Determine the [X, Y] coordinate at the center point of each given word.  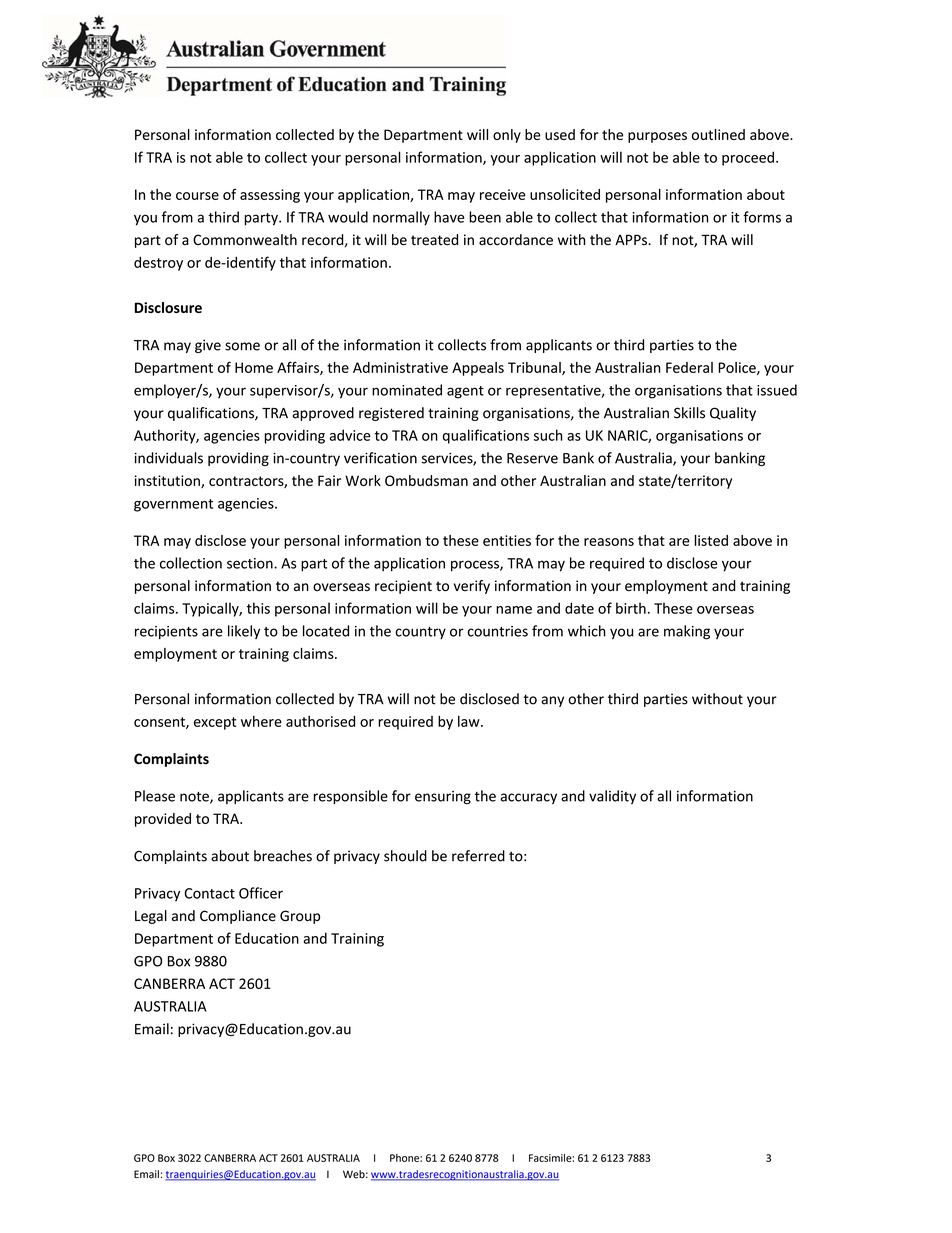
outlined [718, 134]
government [173, 505]
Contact [209, 893]
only [507, 136]
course [197, 196]
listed [711, 540]
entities [507, 540]
